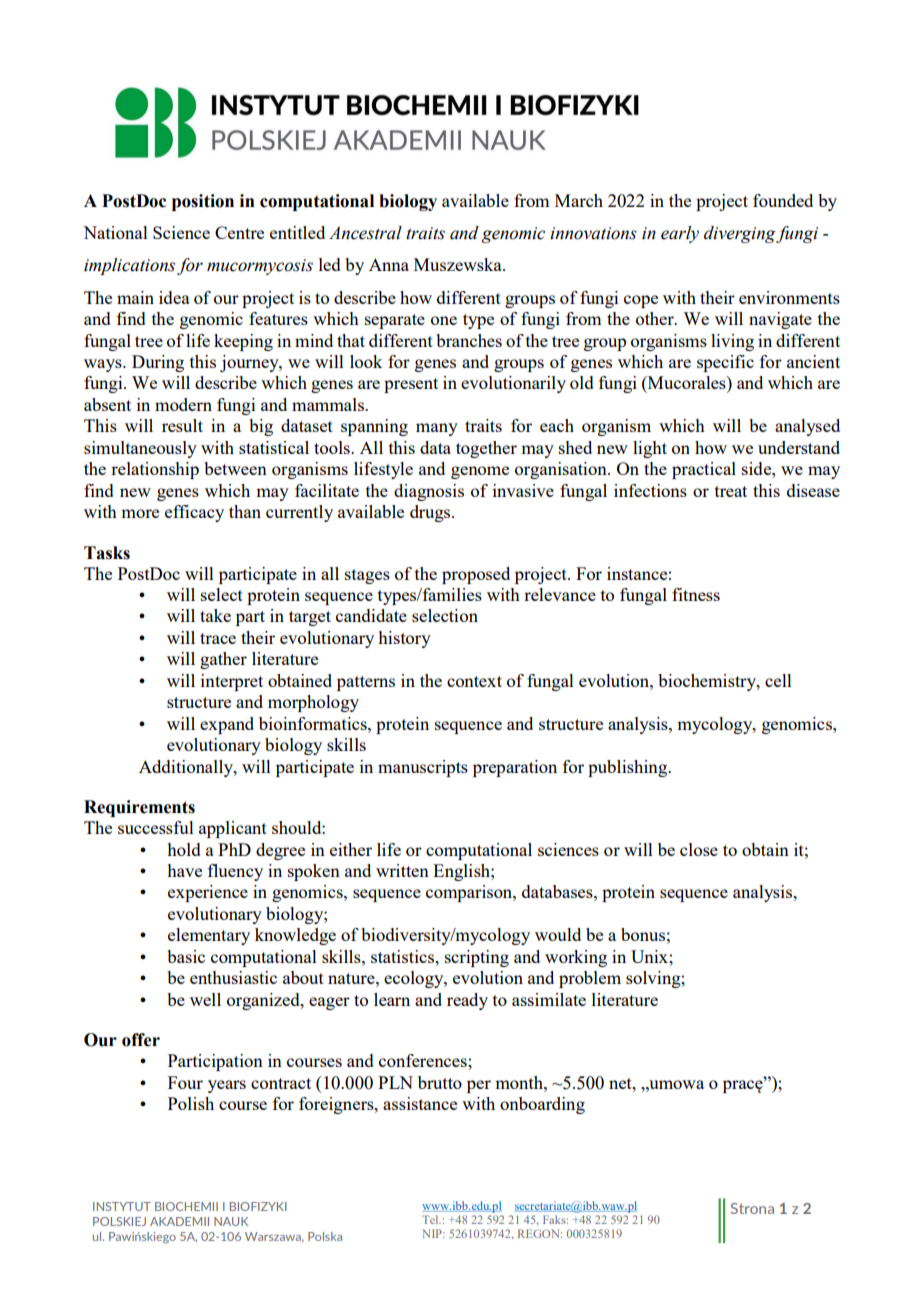 The height and width of the screenshot is (1308, 924). I want to click on written, so click(402, 870).
